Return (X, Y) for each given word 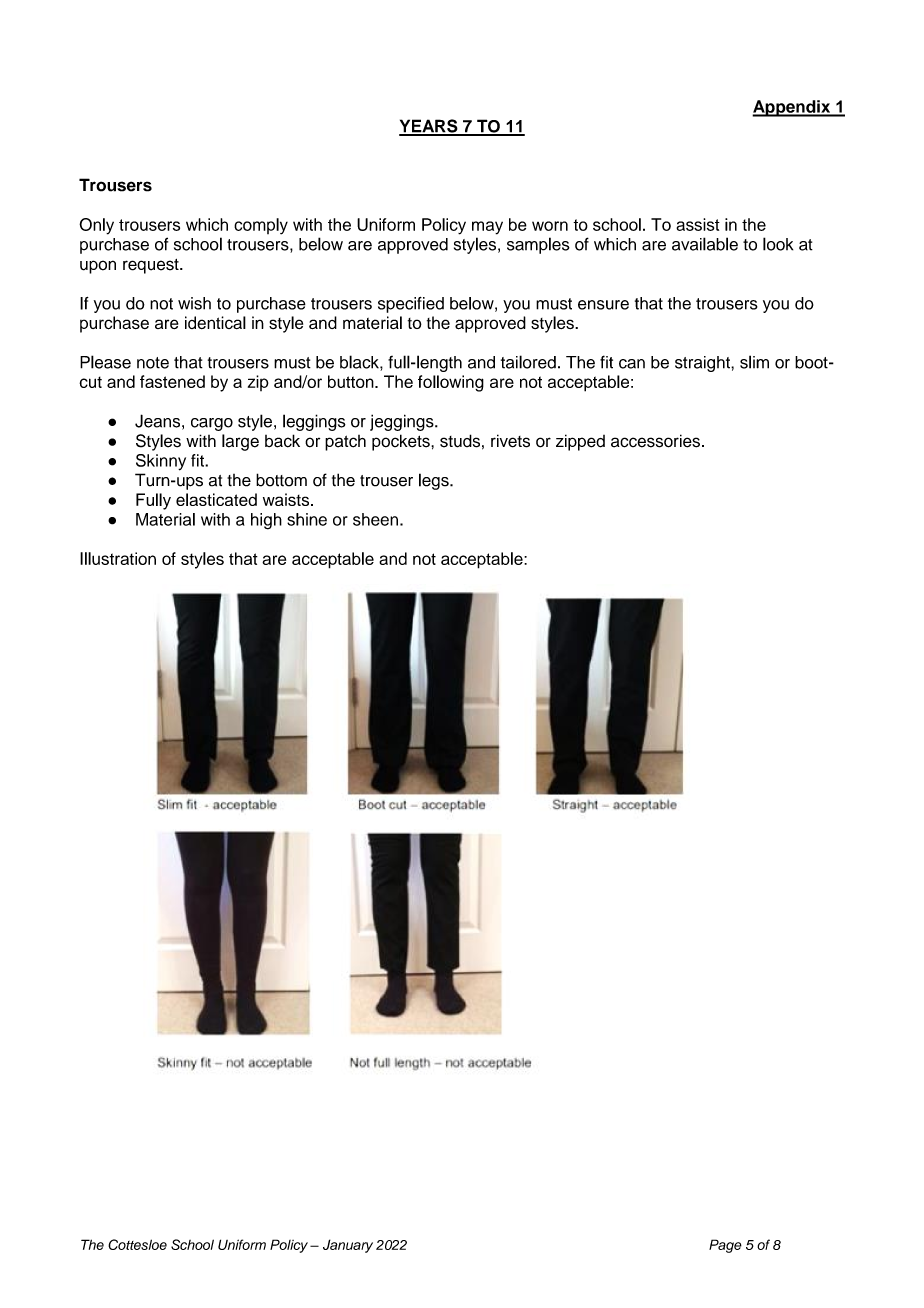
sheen (375, 519)
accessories (655, 441)
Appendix (792, 108)
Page (725, 1246)
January (348, 1246)
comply (261, 226)
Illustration (118, 558)
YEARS (429, 127)
